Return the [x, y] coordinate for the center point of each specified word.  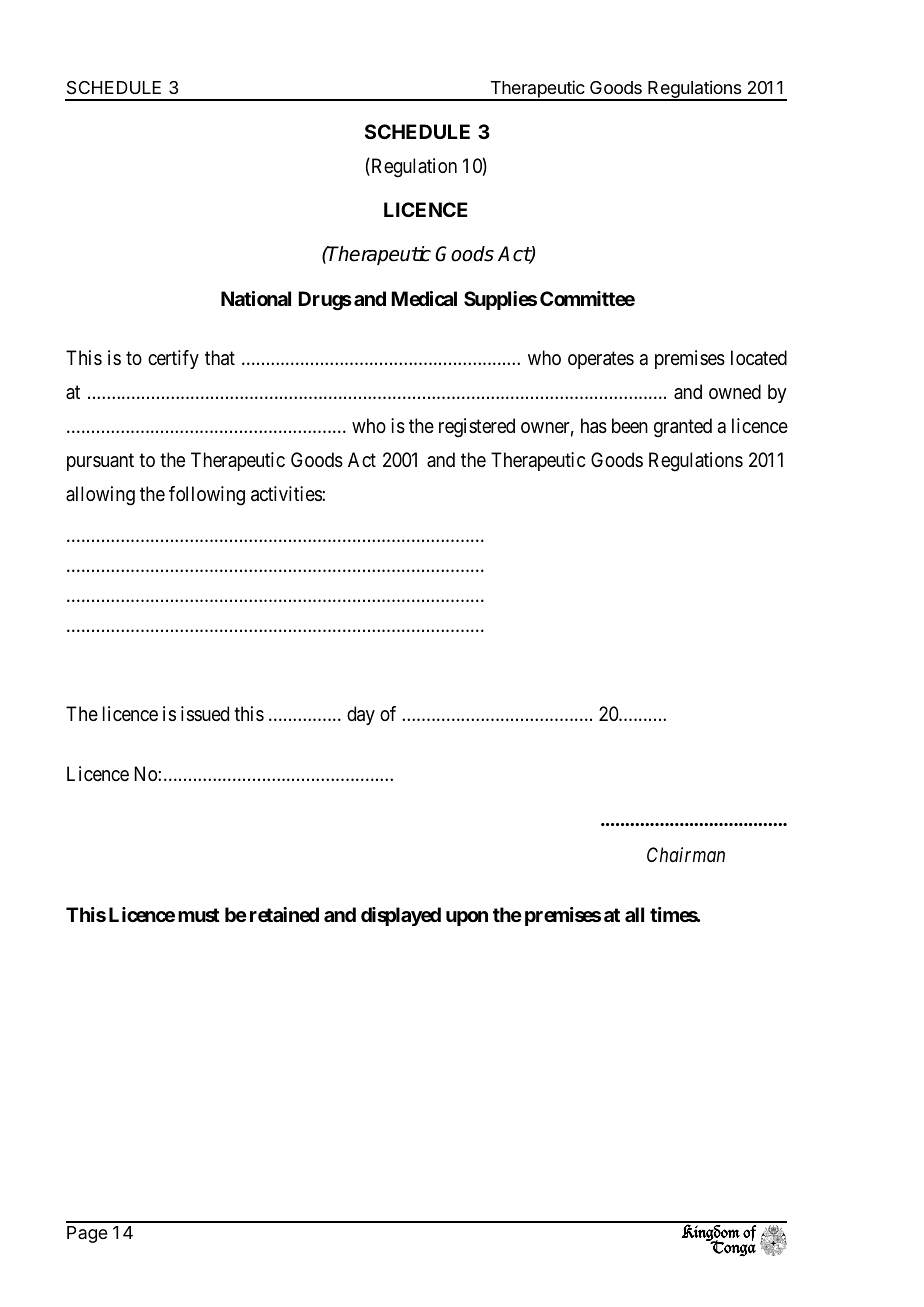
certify [173, 359]
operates [601, 360]
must [199, 915]
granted [683, 428]
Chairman [686, 854]
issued [205, 714]
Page [87, 1234]
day [361, 715]
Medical [424, 298]
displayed [401, 916]
